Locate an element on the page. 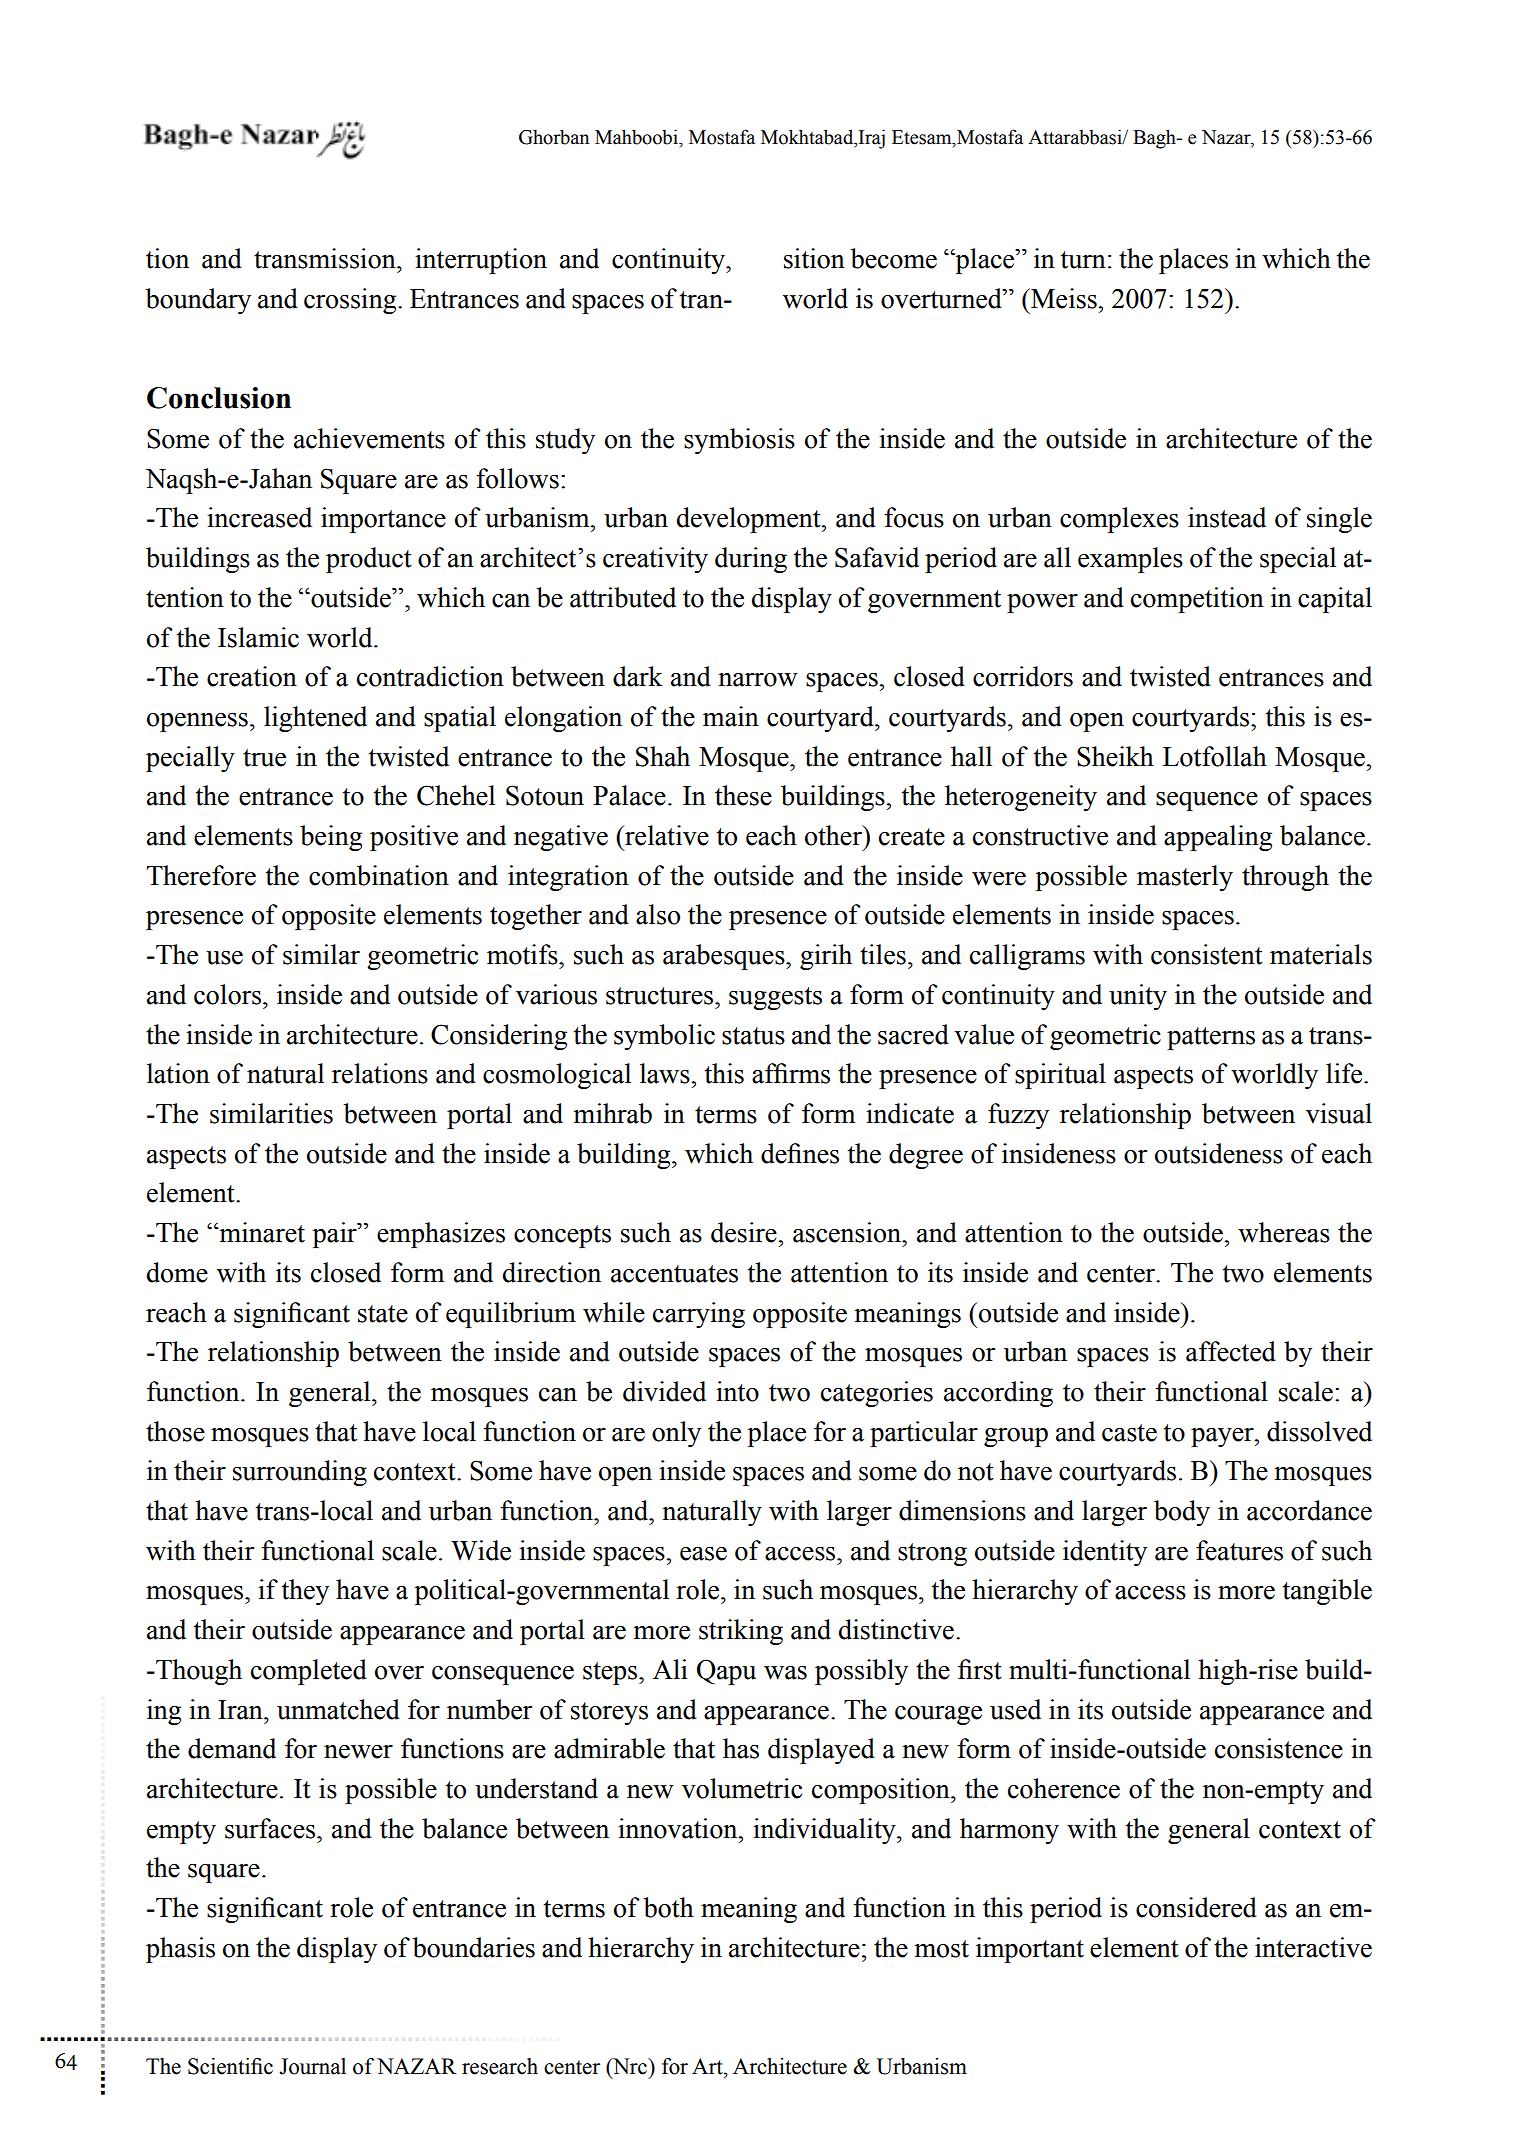 The height and width of the image is (2143, 1515). Journal is located at coordinates (312, 2066).
